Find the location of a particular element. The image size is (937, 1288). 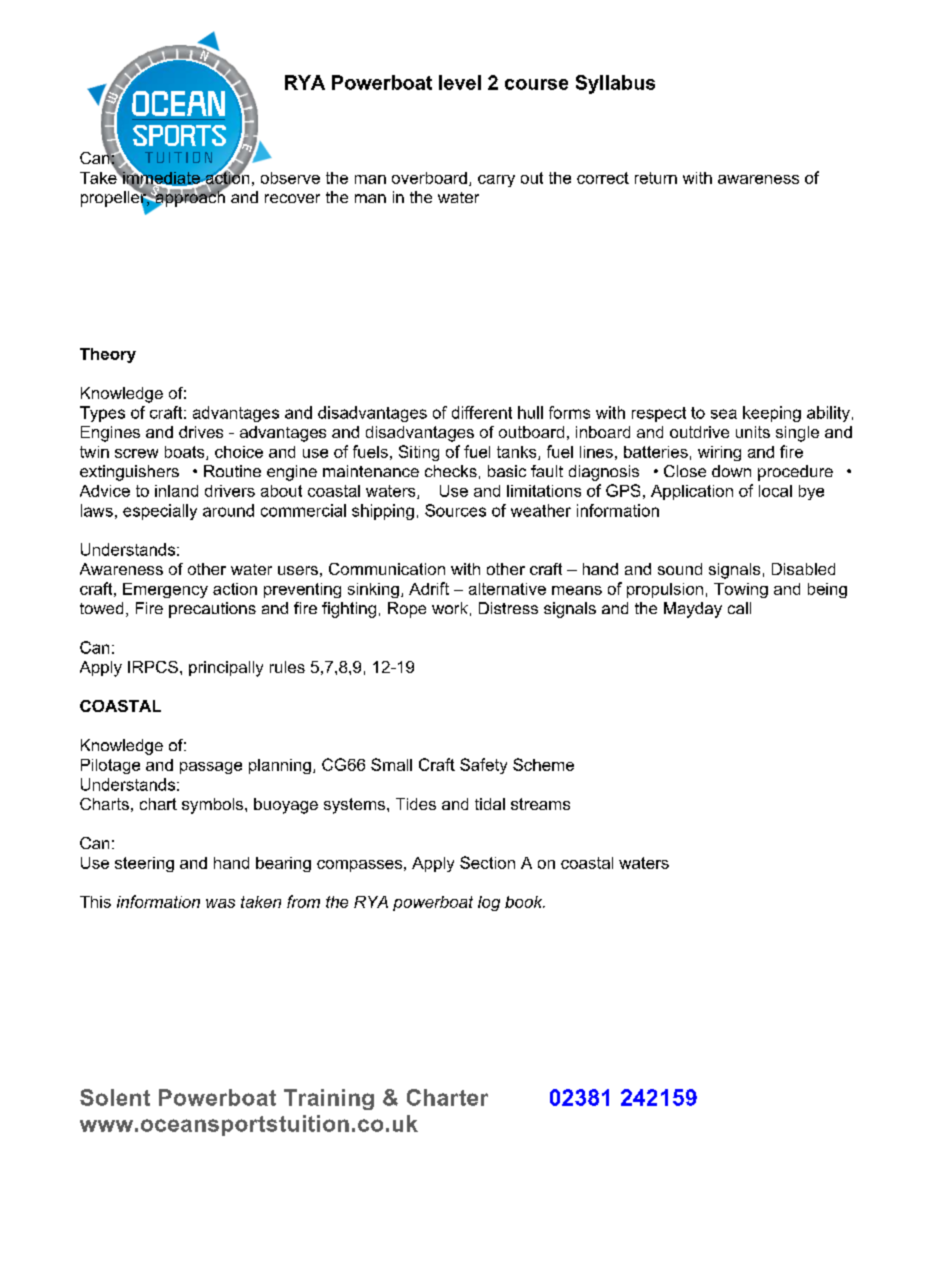

streams is located at coordinates (540, 804).
